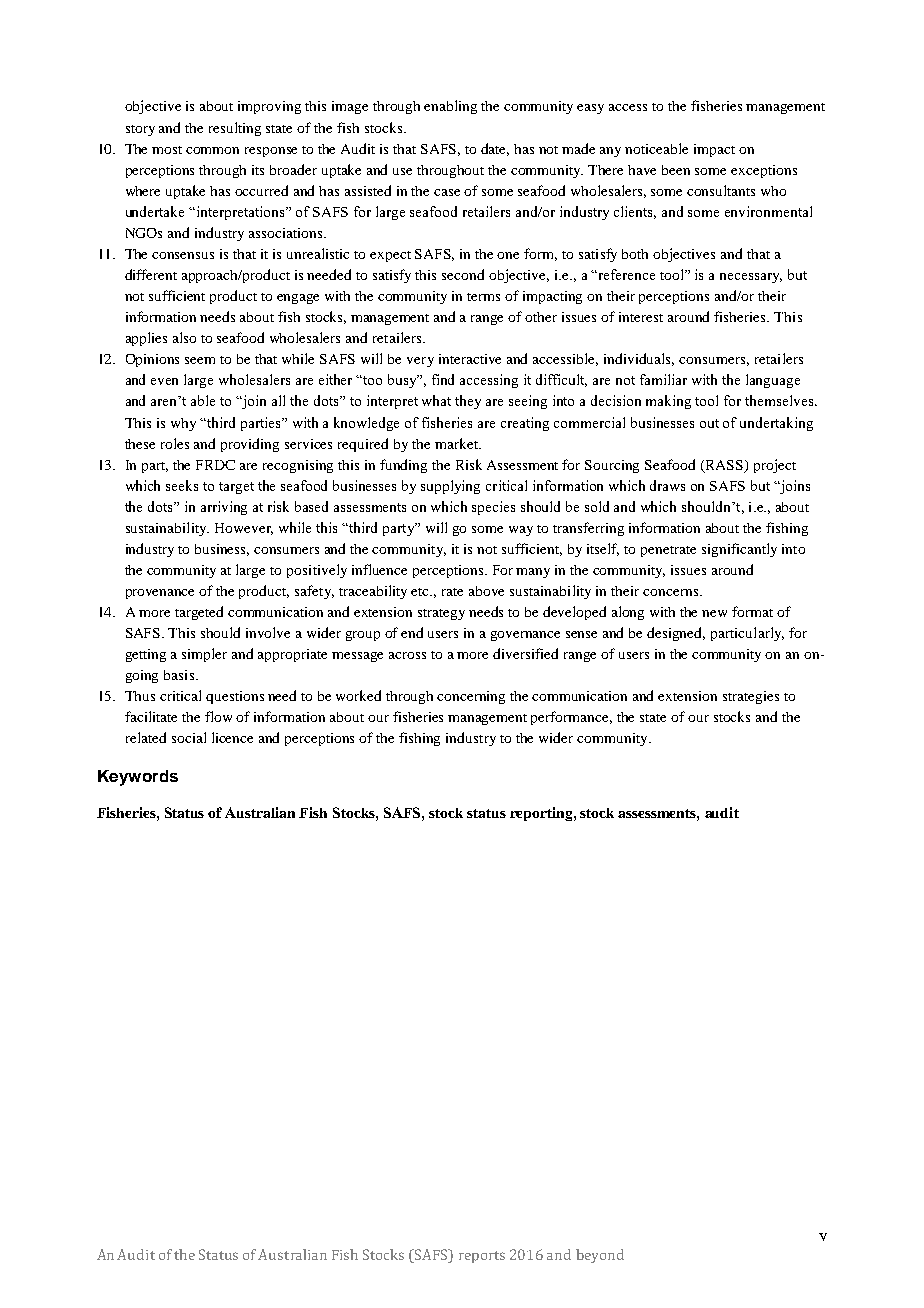 The image size is (924, 1308). I want to click on date, so click(495, 149).
